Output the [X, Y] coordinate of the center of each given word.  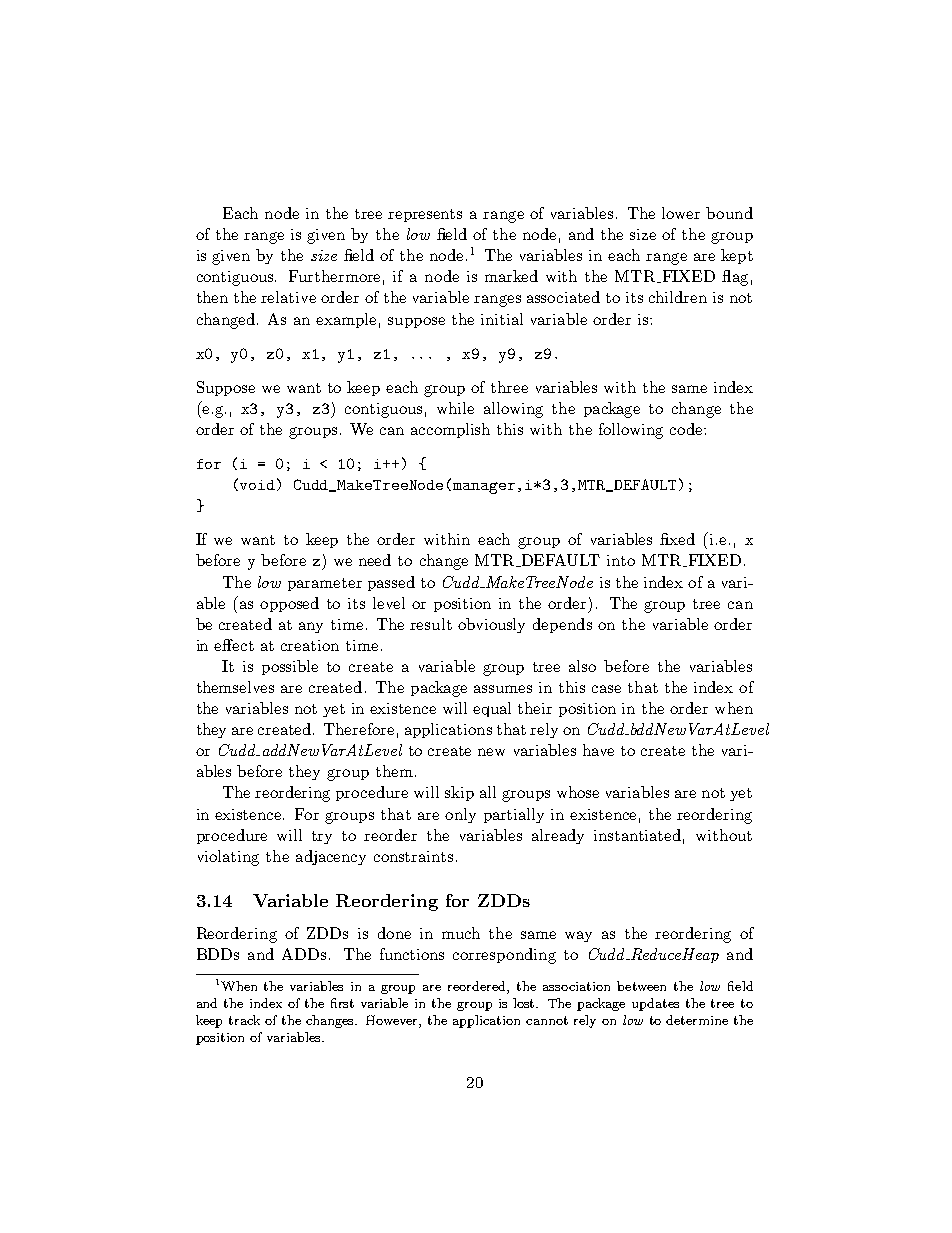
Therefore [359, 729]
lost [525, 1003]
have [598, 750]
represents [425, 215]
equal [492, 709]
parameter [325, 584]
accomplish [450, 430]
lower [681, 213]
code [687, 429]
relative [288, 297]
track [244, 1020]
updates [655, 1004]
